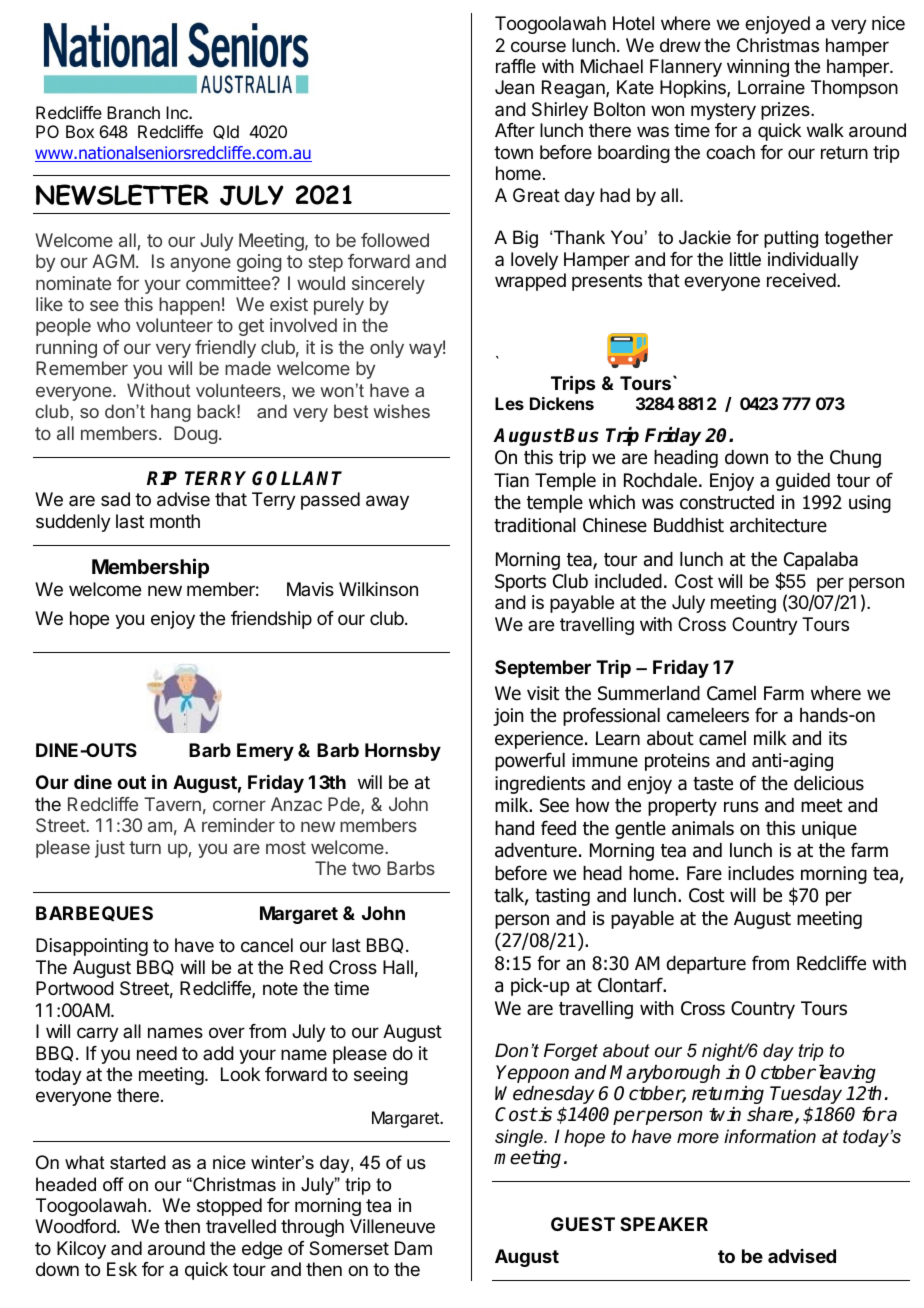 The image size is (924, 1308). I want to click on Esk, so click(122, 1269).
